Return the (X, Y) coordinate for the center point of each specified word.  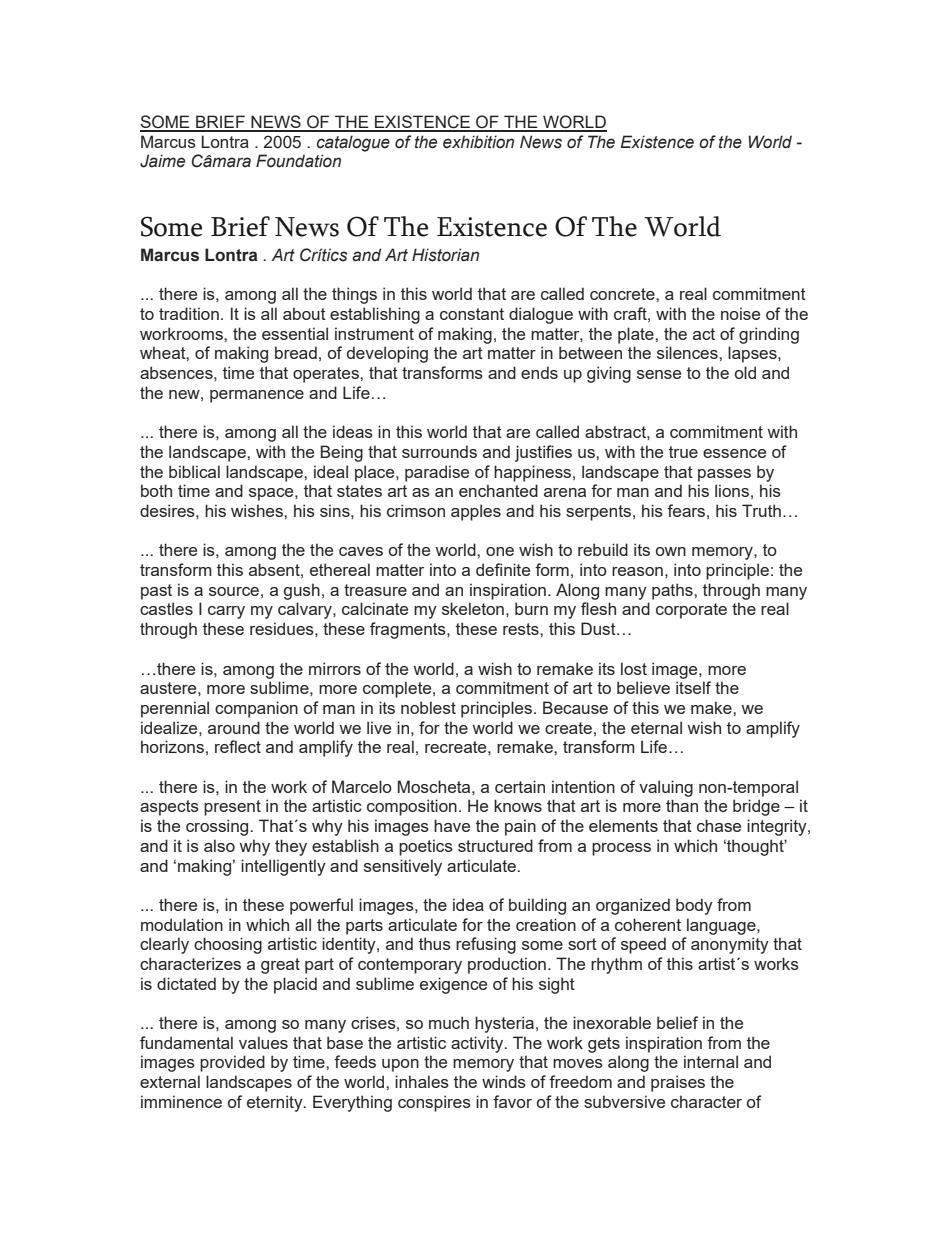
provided (232, 1063)
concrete (623, 294)
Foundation (298, 161)
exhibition (478, 142)
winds (504, 1081)
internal (711, 1061)
